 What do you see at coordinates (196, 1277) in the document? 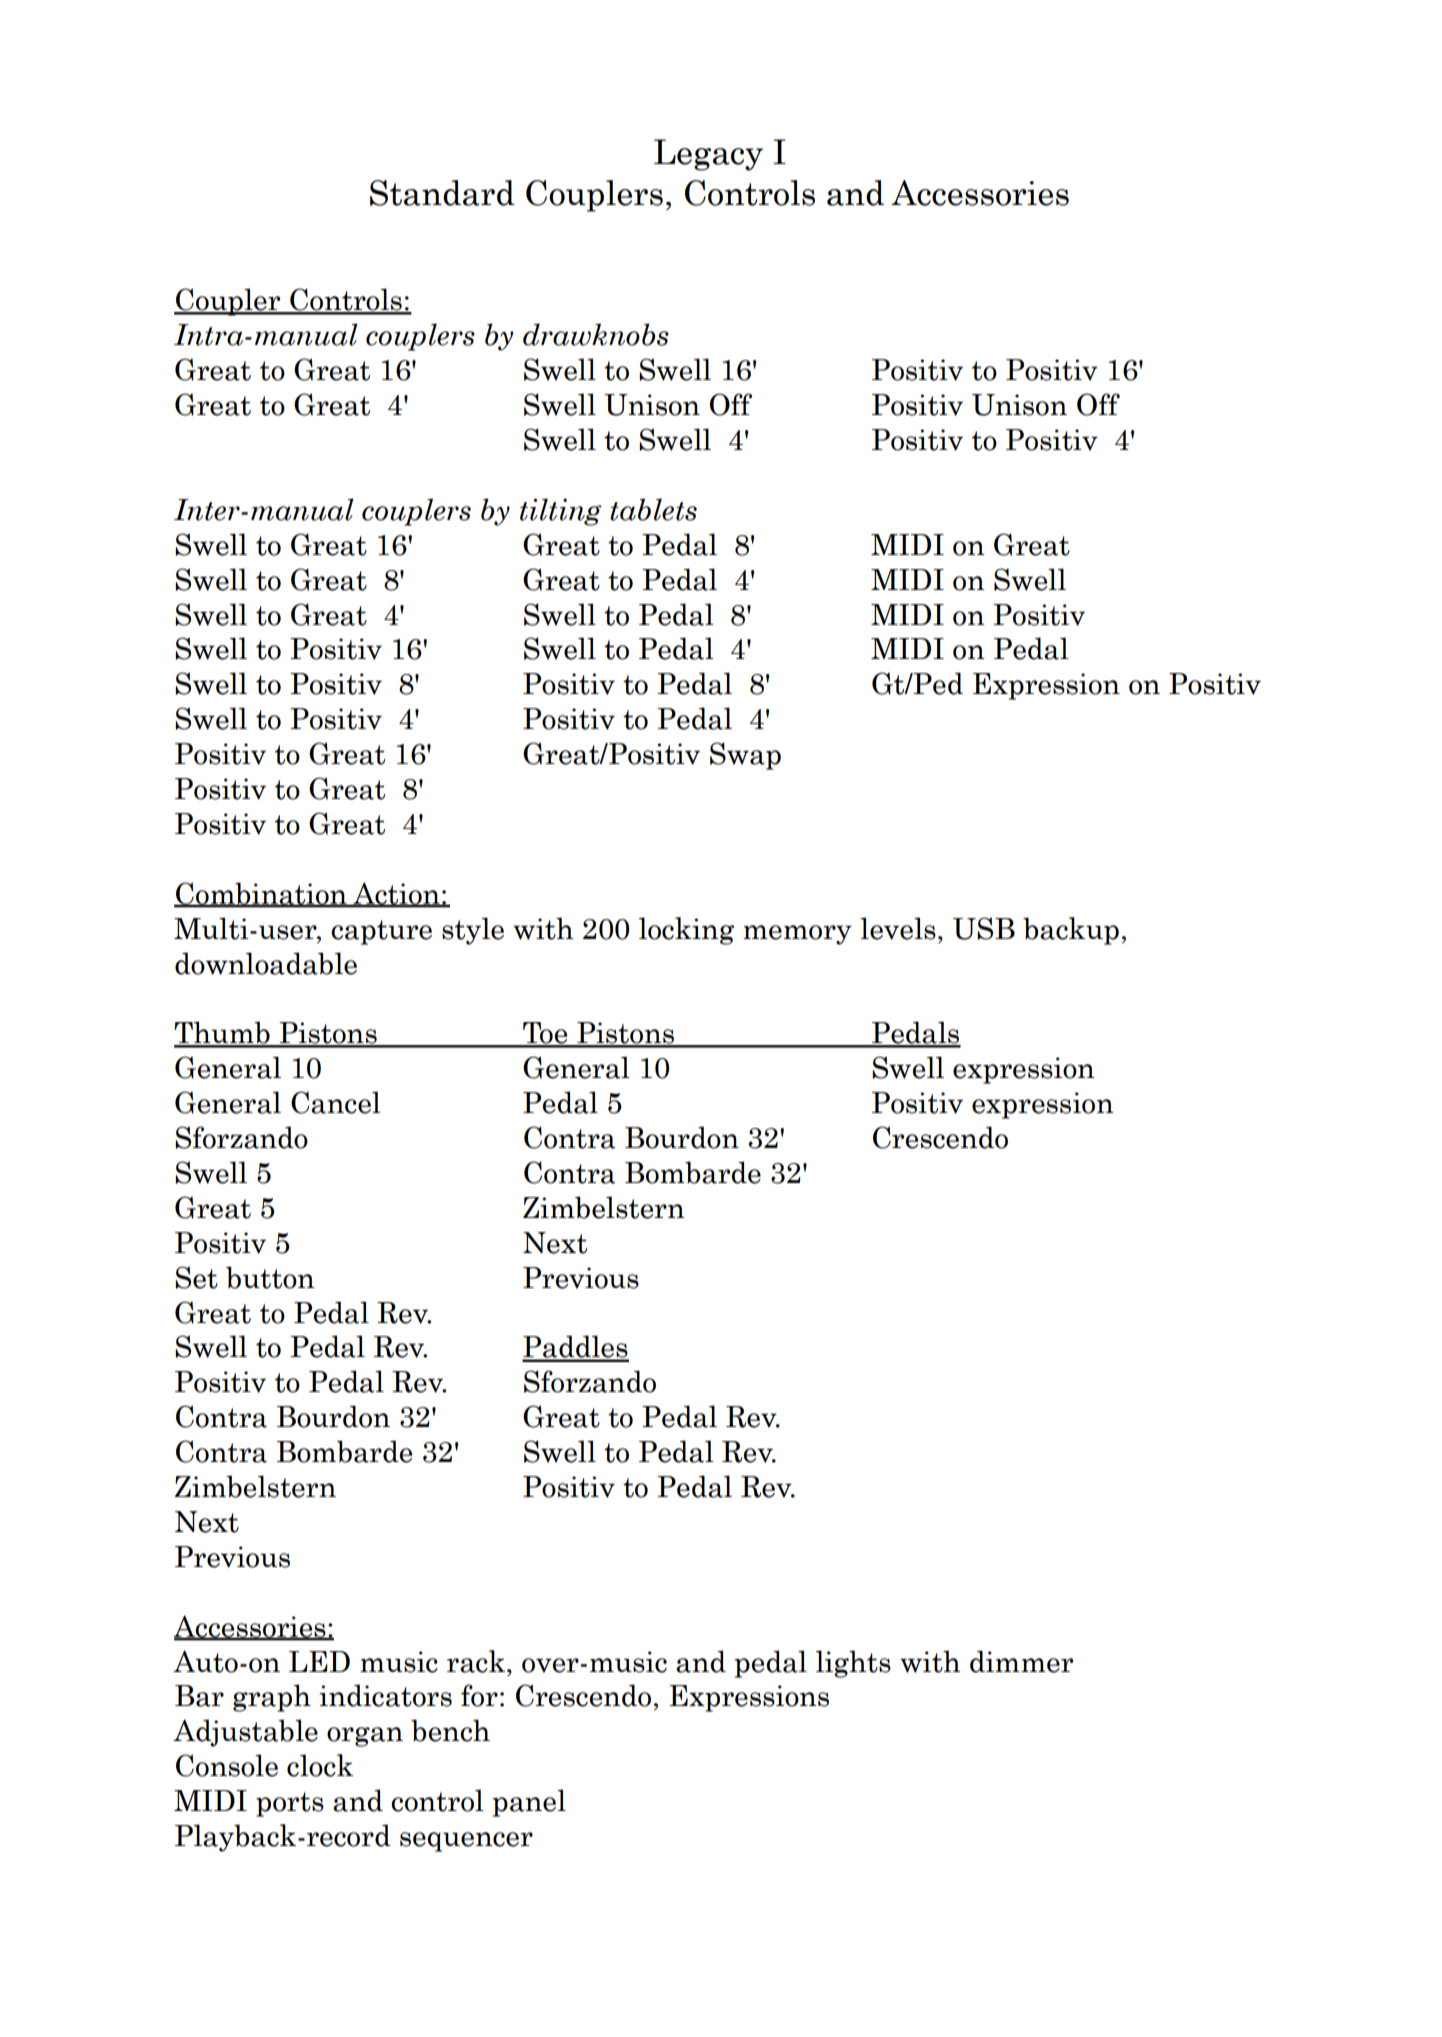
I see `Set` at bounding box center [196, 1277].
